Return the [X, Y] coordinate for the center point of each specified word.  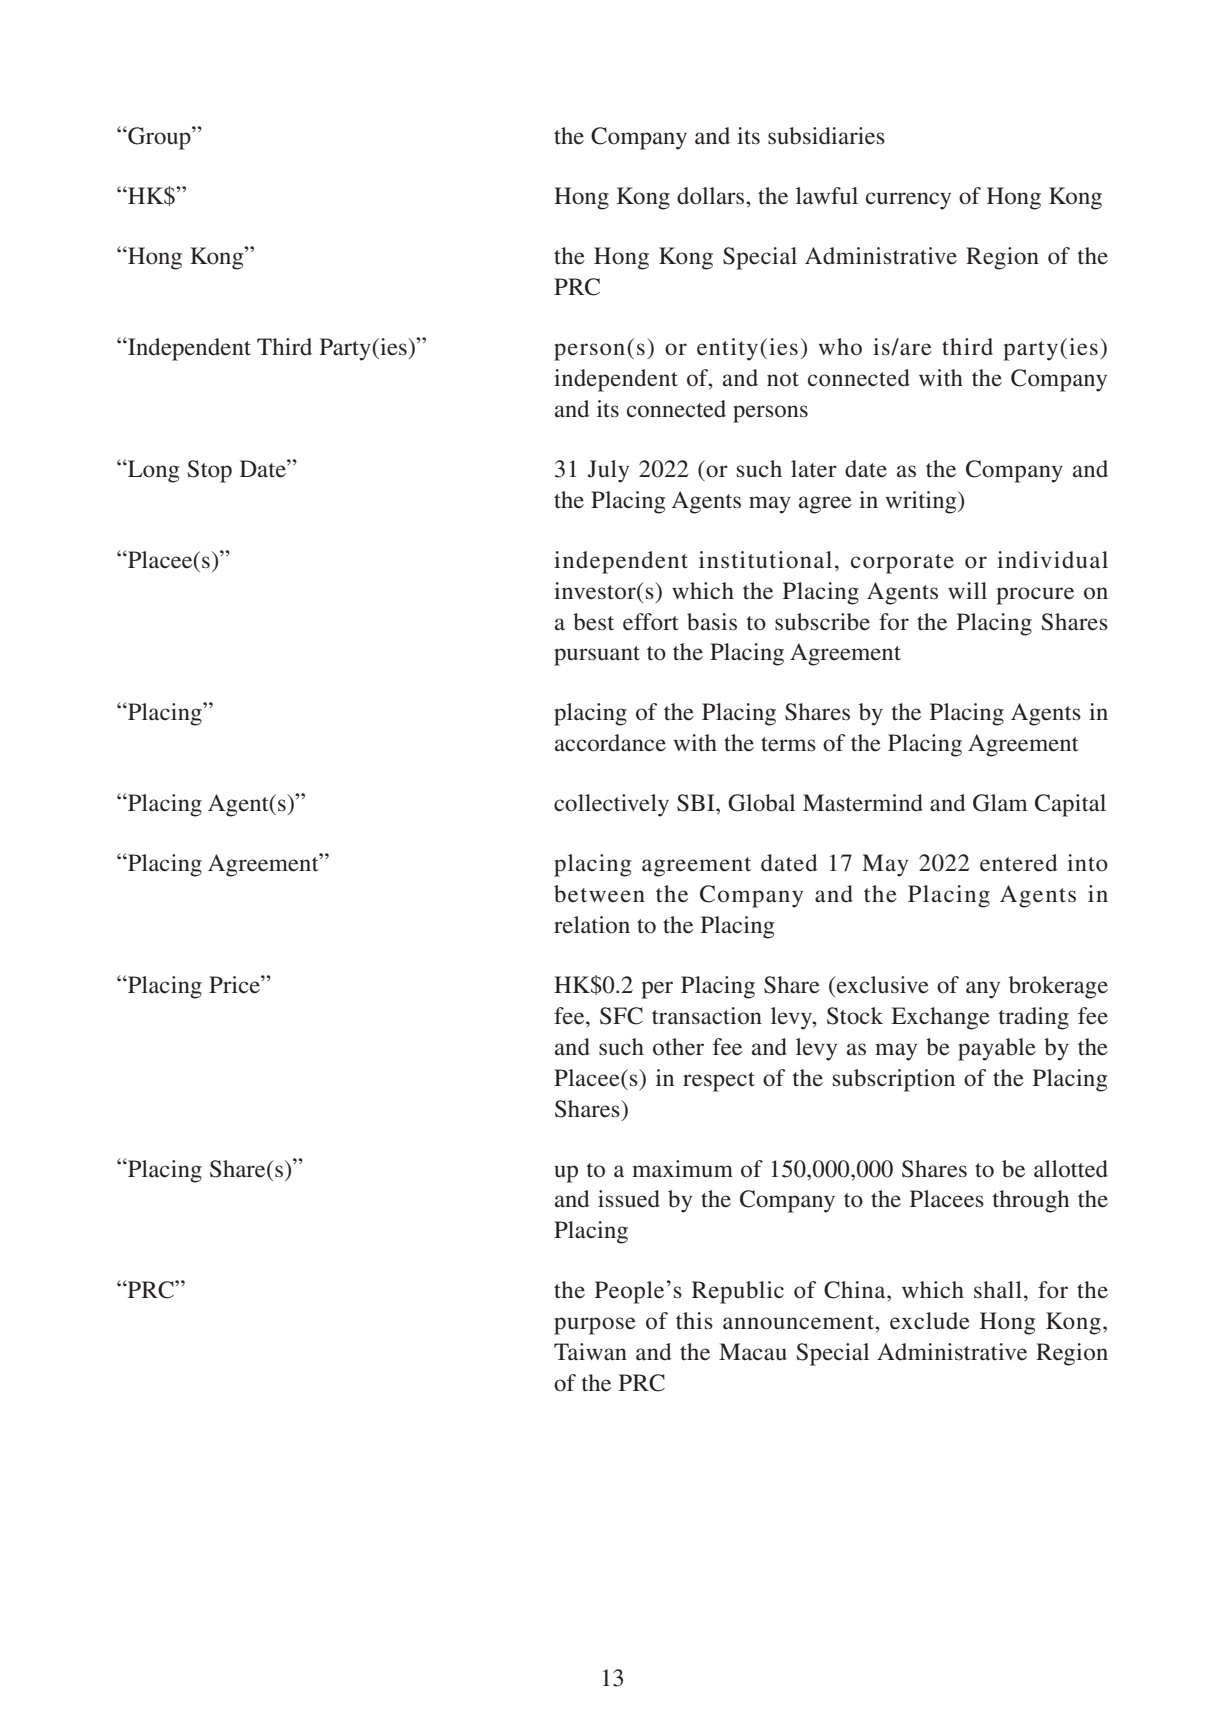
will [967, 590]
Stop [209, 471]
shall [998, 1289]
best [593, 622]
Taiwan [590, 1352]
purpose [595, 1326]
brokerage [1058, 987]
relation [592, 925]
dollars [712, 196]
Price [235, 984]
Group [159, 138]
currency [908, 201]
